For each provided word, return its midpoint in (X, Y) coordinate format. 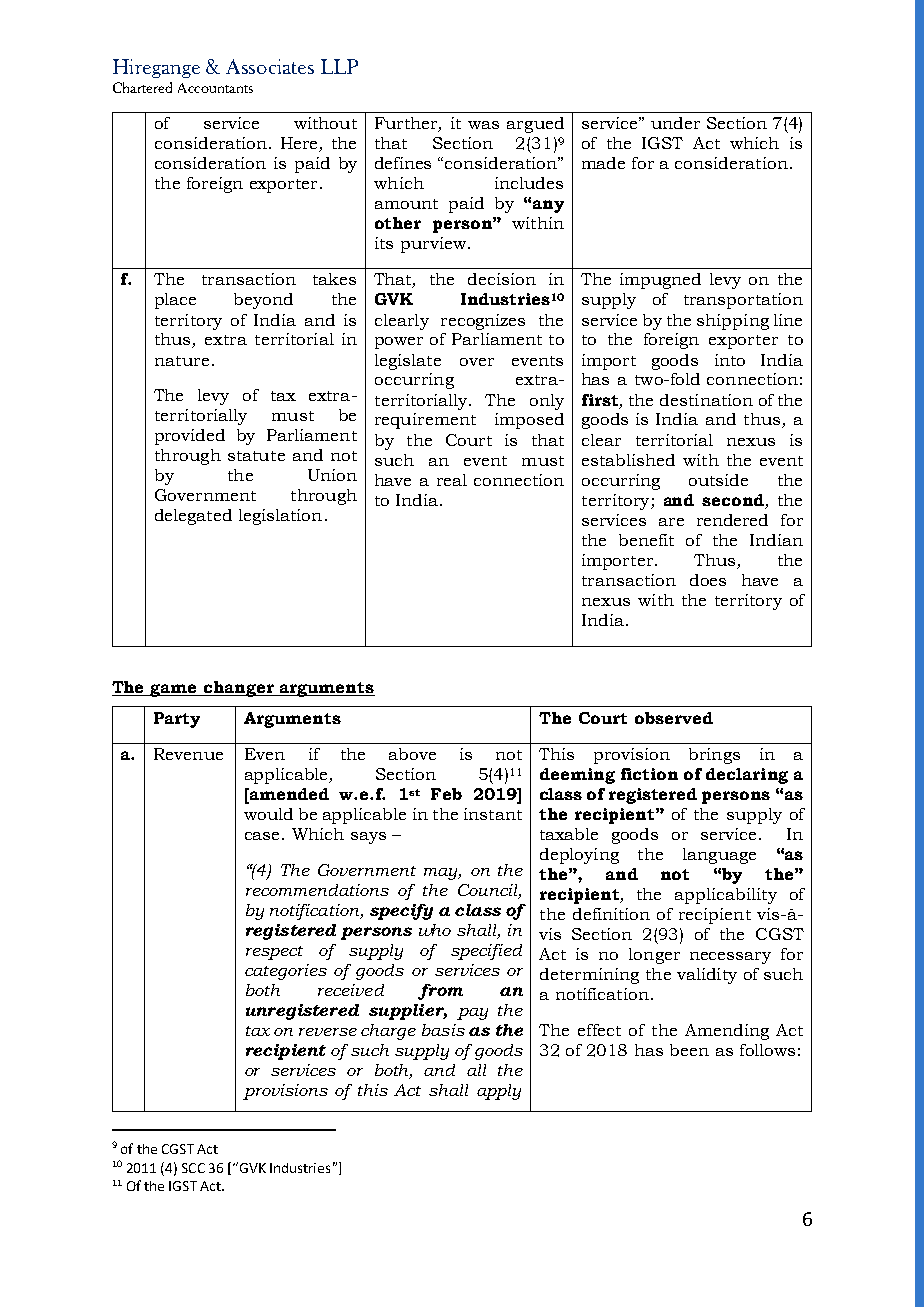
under (675, 123)
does (708, 580)
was (483, 125)
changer (239, 689)
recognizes (483, 322)
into (730, 360)
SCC (193, 1168)
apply (499, 1092)
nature (182, 361)
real (452, 480)
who (435, 930)
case (264, 836)
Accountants (215, 88)
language (719, 856)
